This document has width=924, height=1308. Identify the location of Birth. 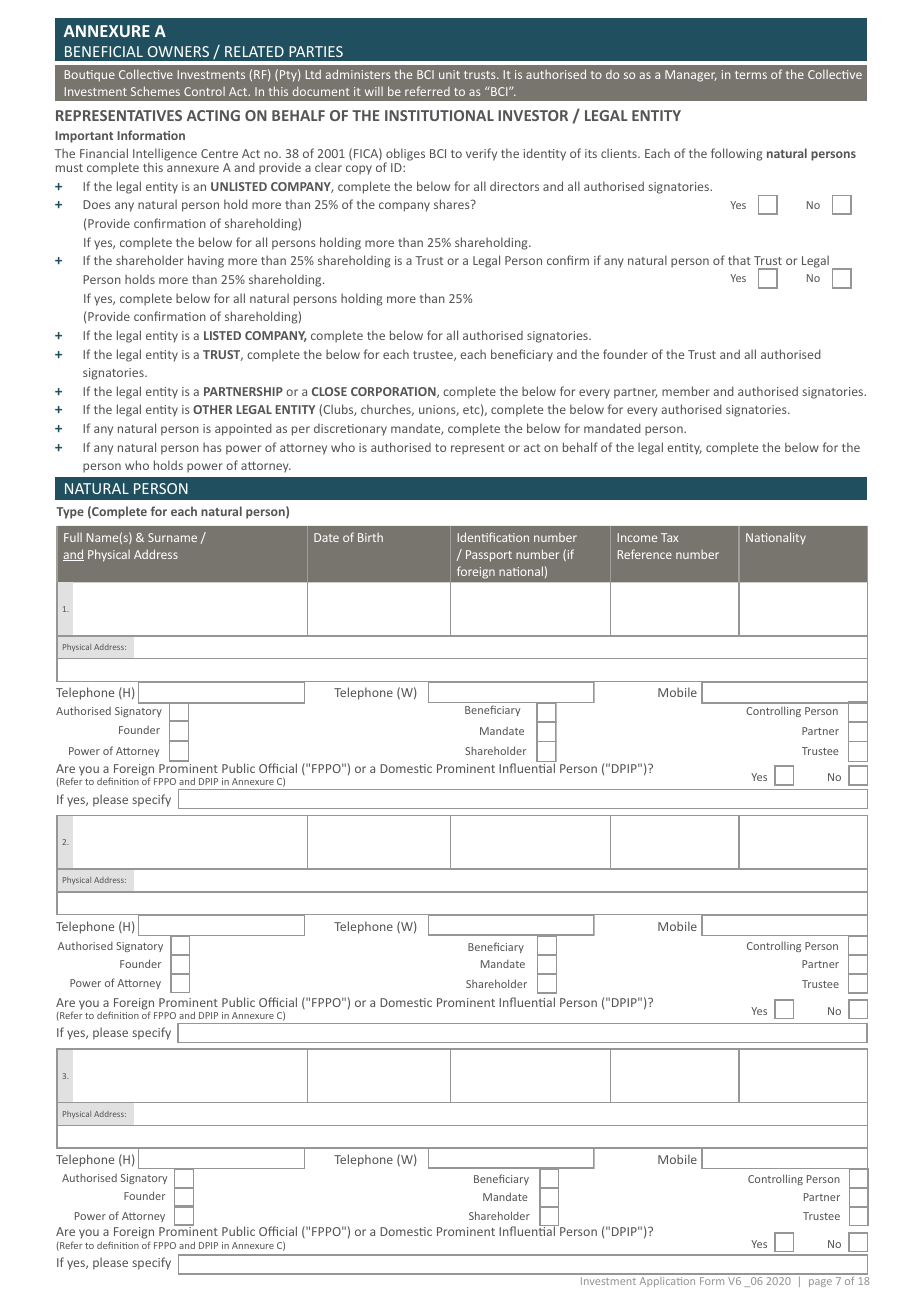
(370, 537).
